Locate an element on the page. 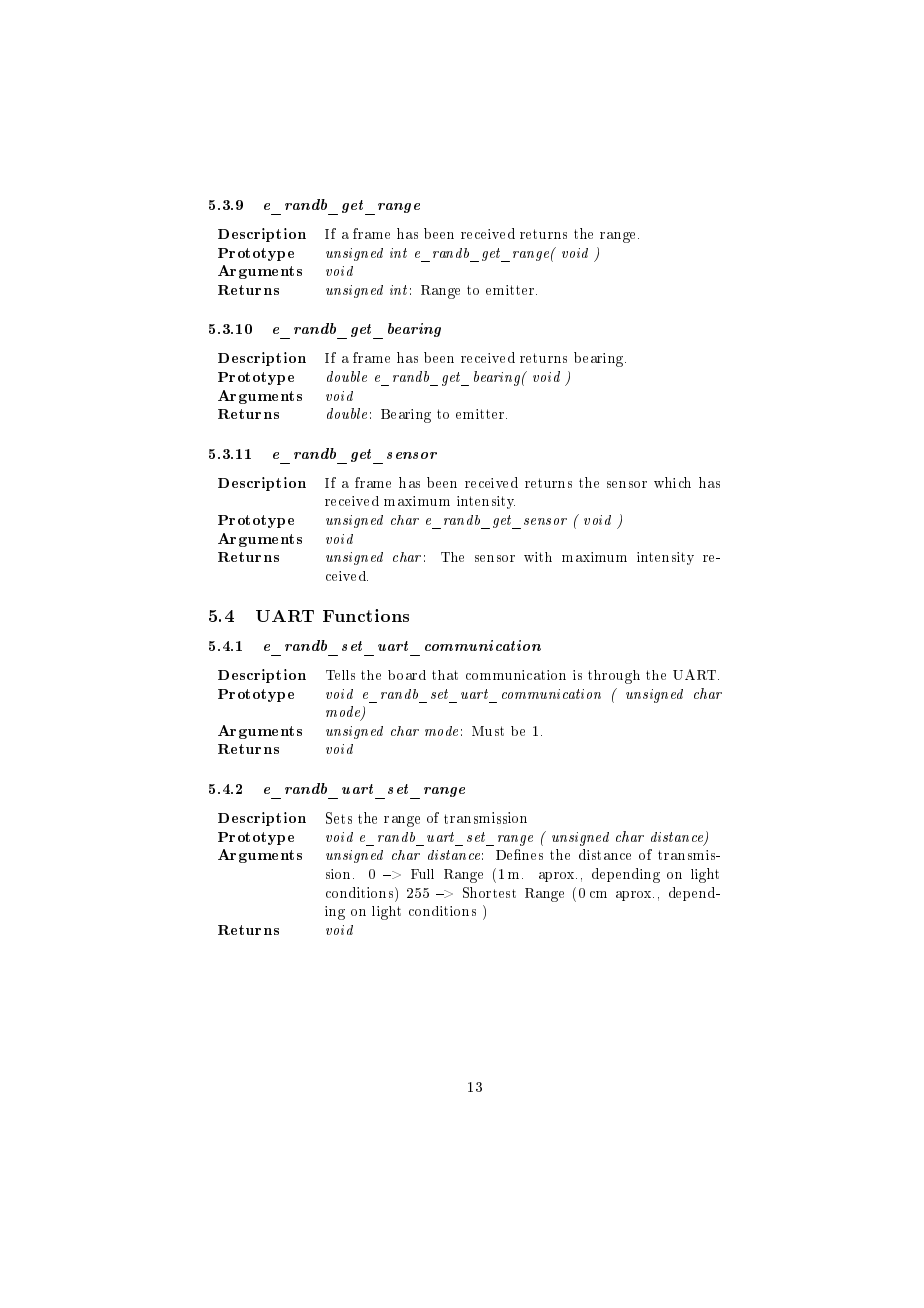 This page has height=1308, width=924. that is located at coordinates (445, 675).
